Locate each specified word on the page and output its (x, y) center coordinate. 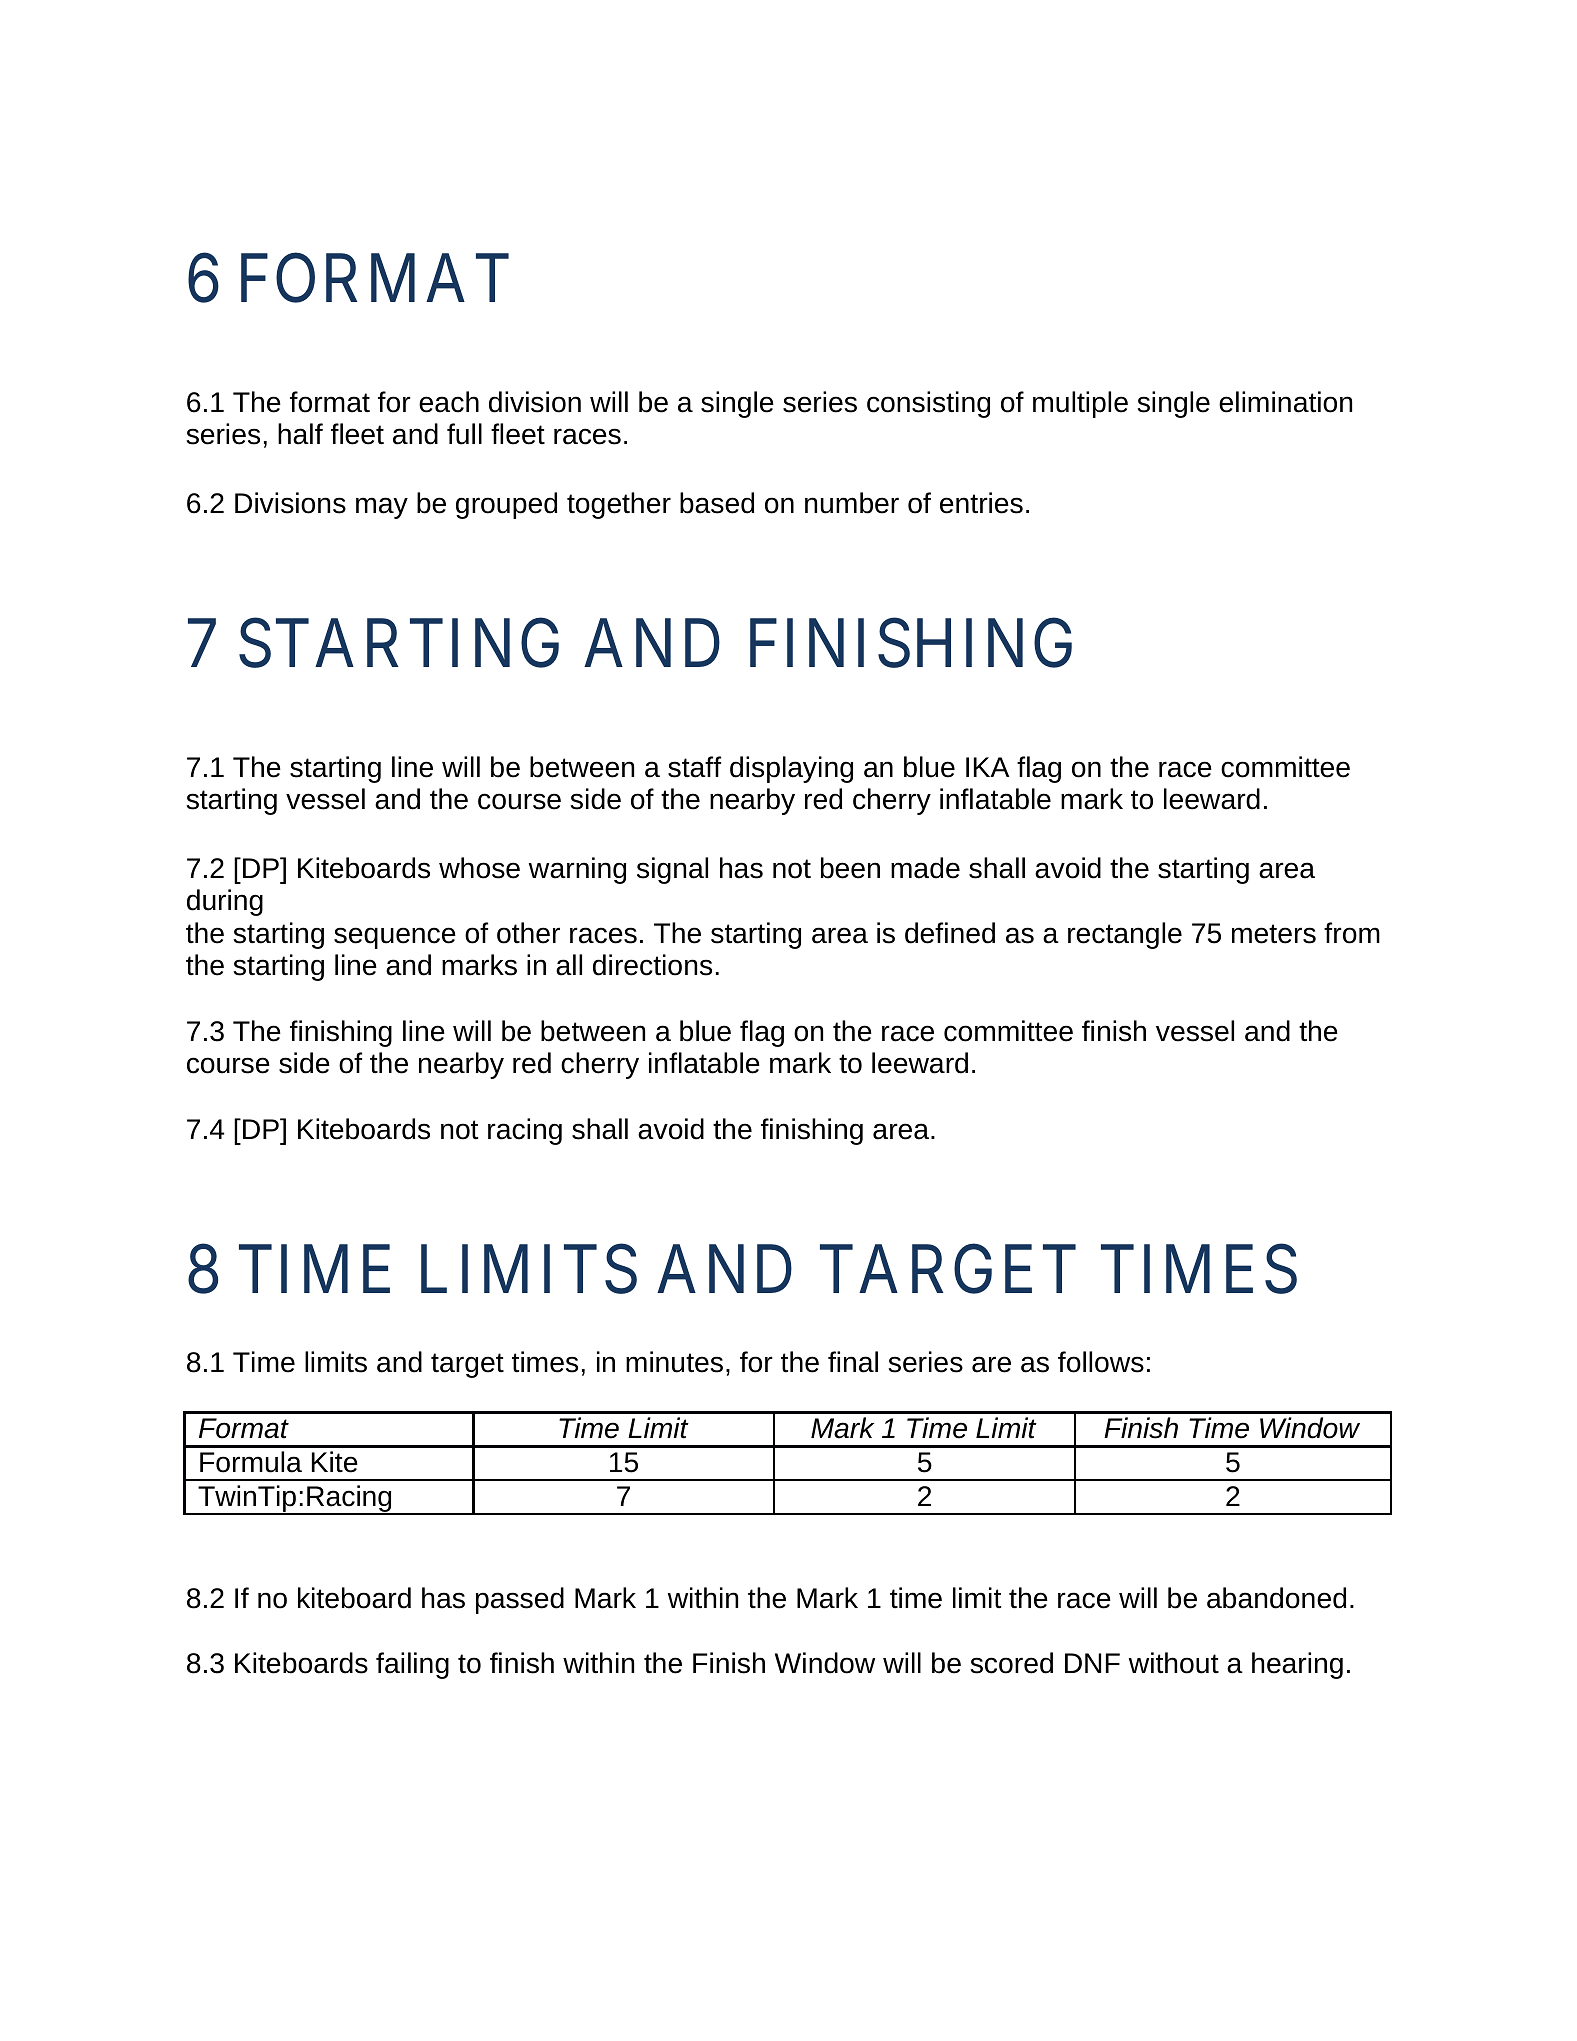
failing (412, 1665)
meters (1274, 934)
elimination (1285, 402)
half (300, 434)
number (852, 503)
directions (652, 965)
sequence (395, 938)
